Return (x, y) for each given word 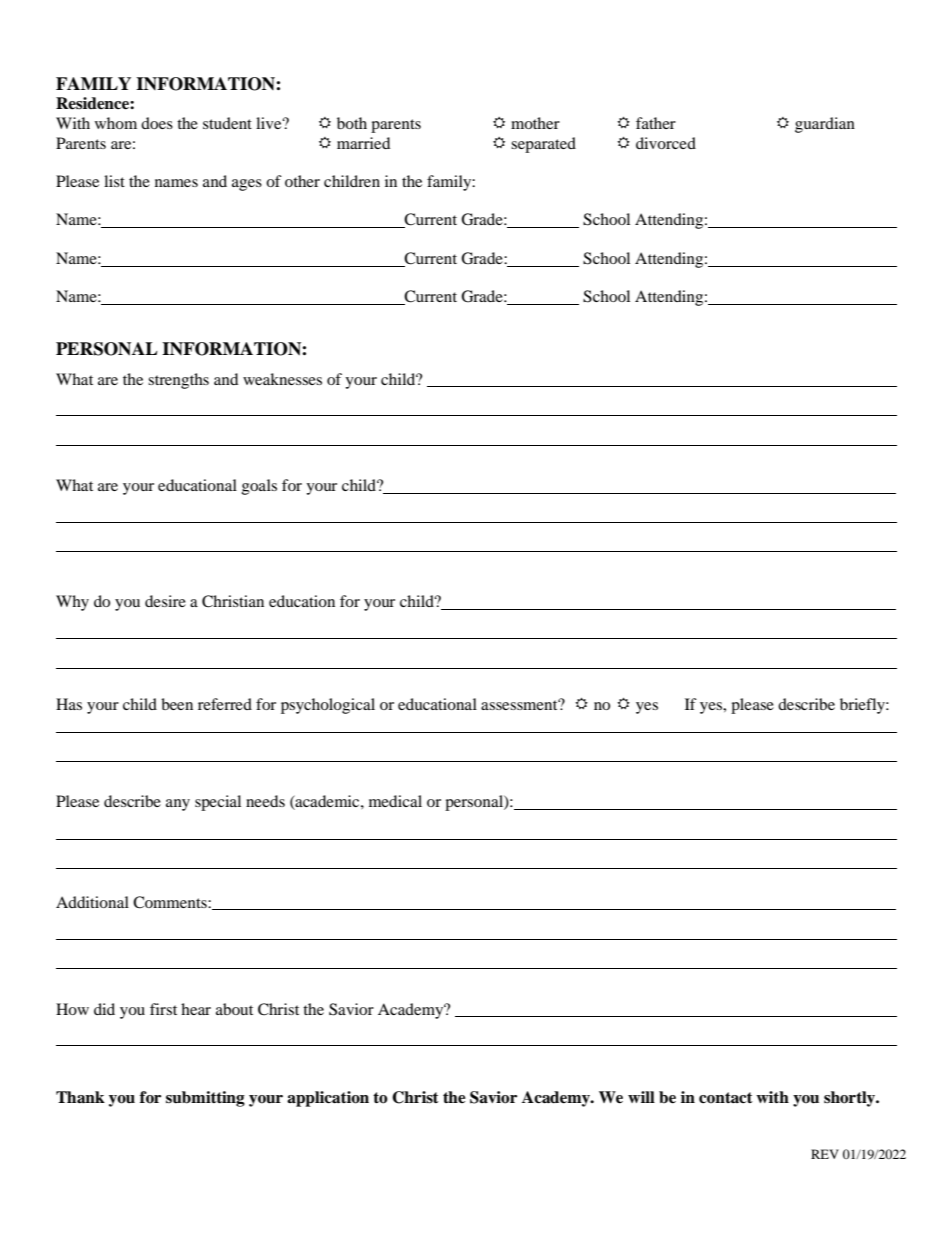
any (178, 805)
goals (259, 487)
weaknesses (282, 379)
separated (543, 145)
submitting (205, 1099)
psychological (328, 706)
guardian (825, 125)
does (157, 123)
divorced (666, 143)
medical (395, 801)
